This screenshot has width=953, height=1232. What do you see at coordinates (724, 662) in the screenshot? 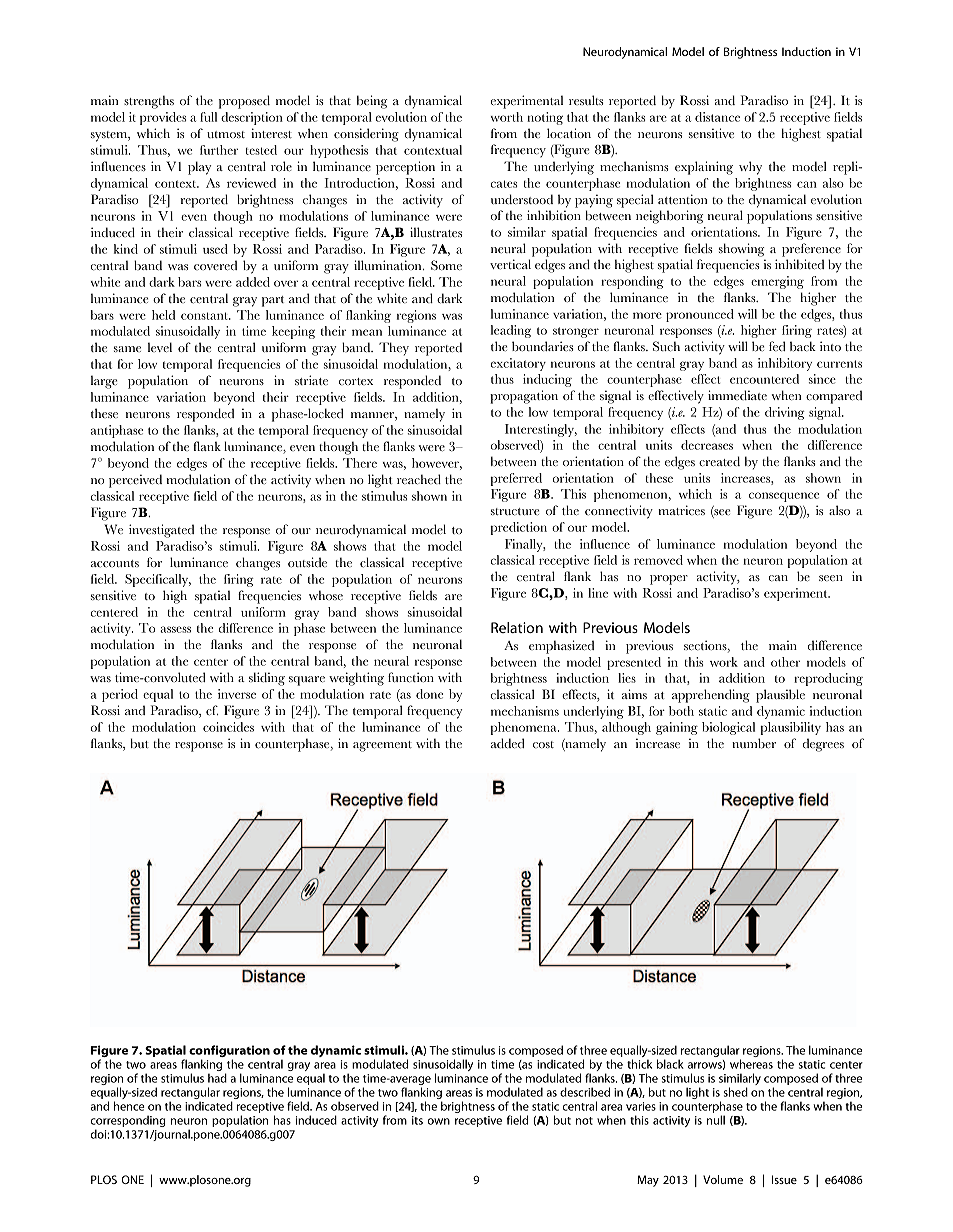
I see `work` at bounding box center [724, 662].
